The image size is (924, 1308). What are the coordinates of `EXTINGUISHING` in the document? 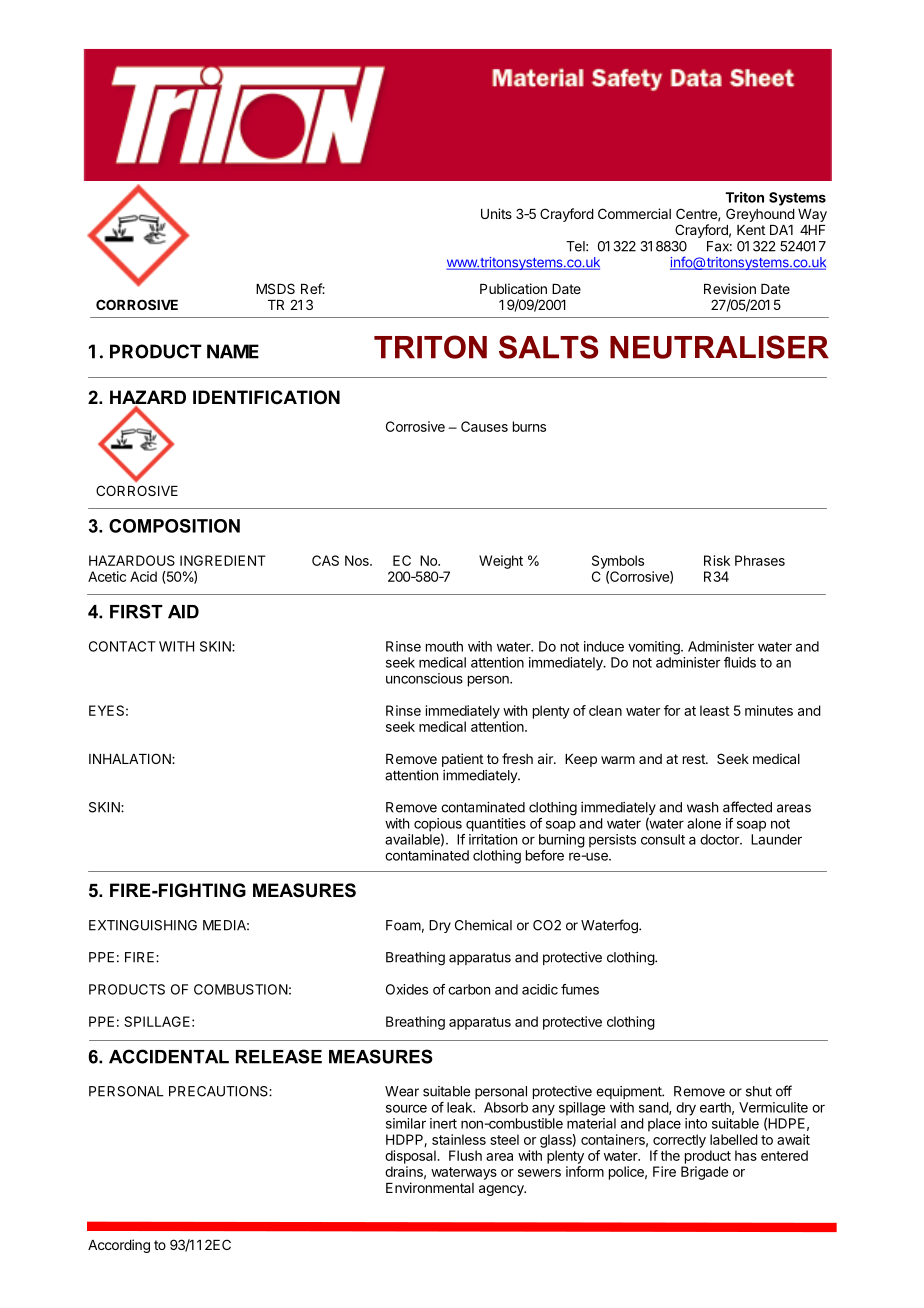 It's located at (143, 925).
